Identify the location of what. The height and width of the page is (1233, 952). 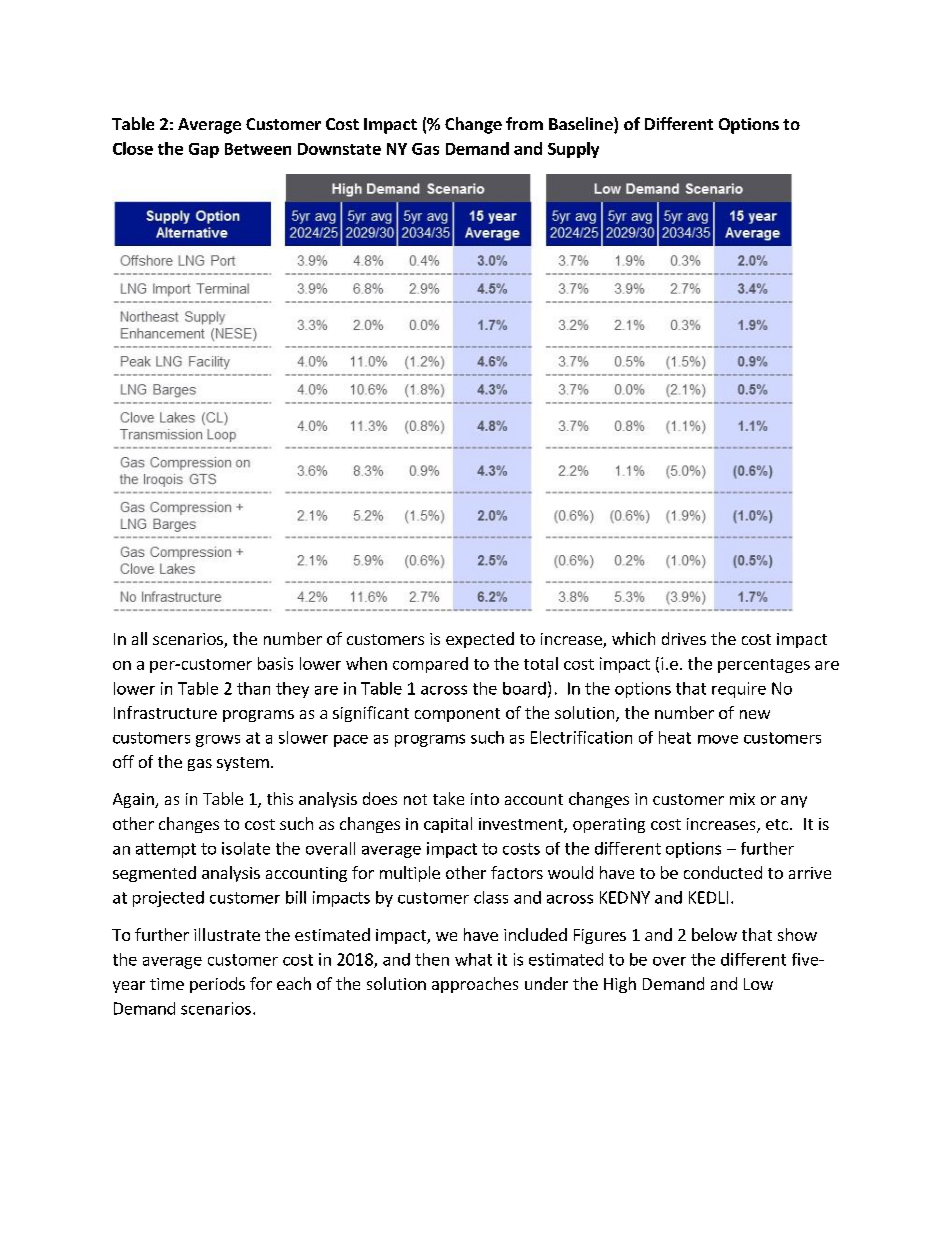
(473, 959).
